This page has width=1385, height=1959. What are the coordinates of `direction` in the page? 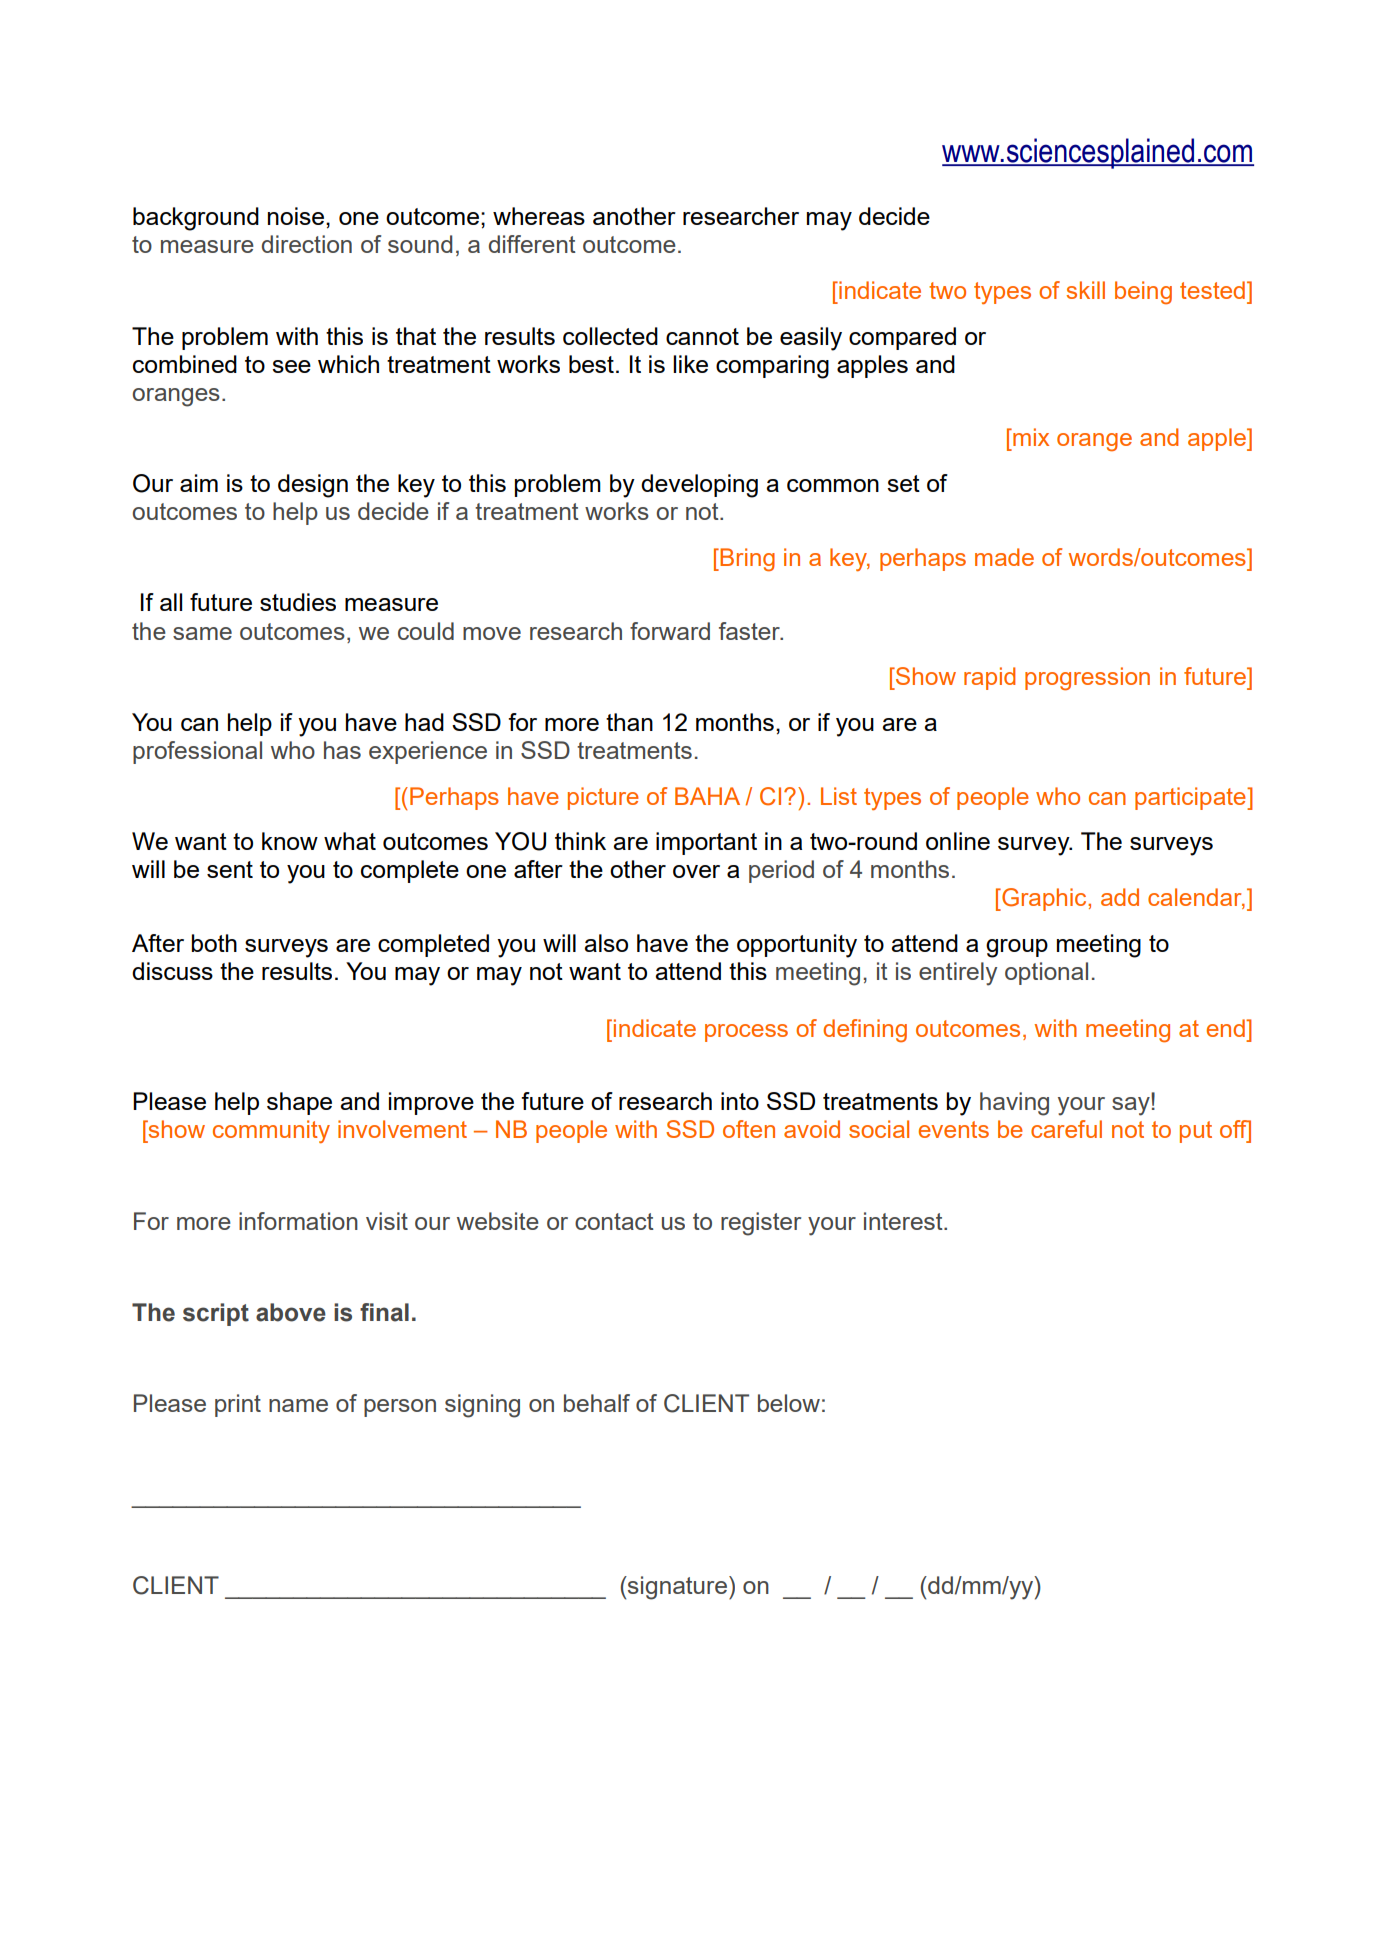 It's located at (307, 244).
